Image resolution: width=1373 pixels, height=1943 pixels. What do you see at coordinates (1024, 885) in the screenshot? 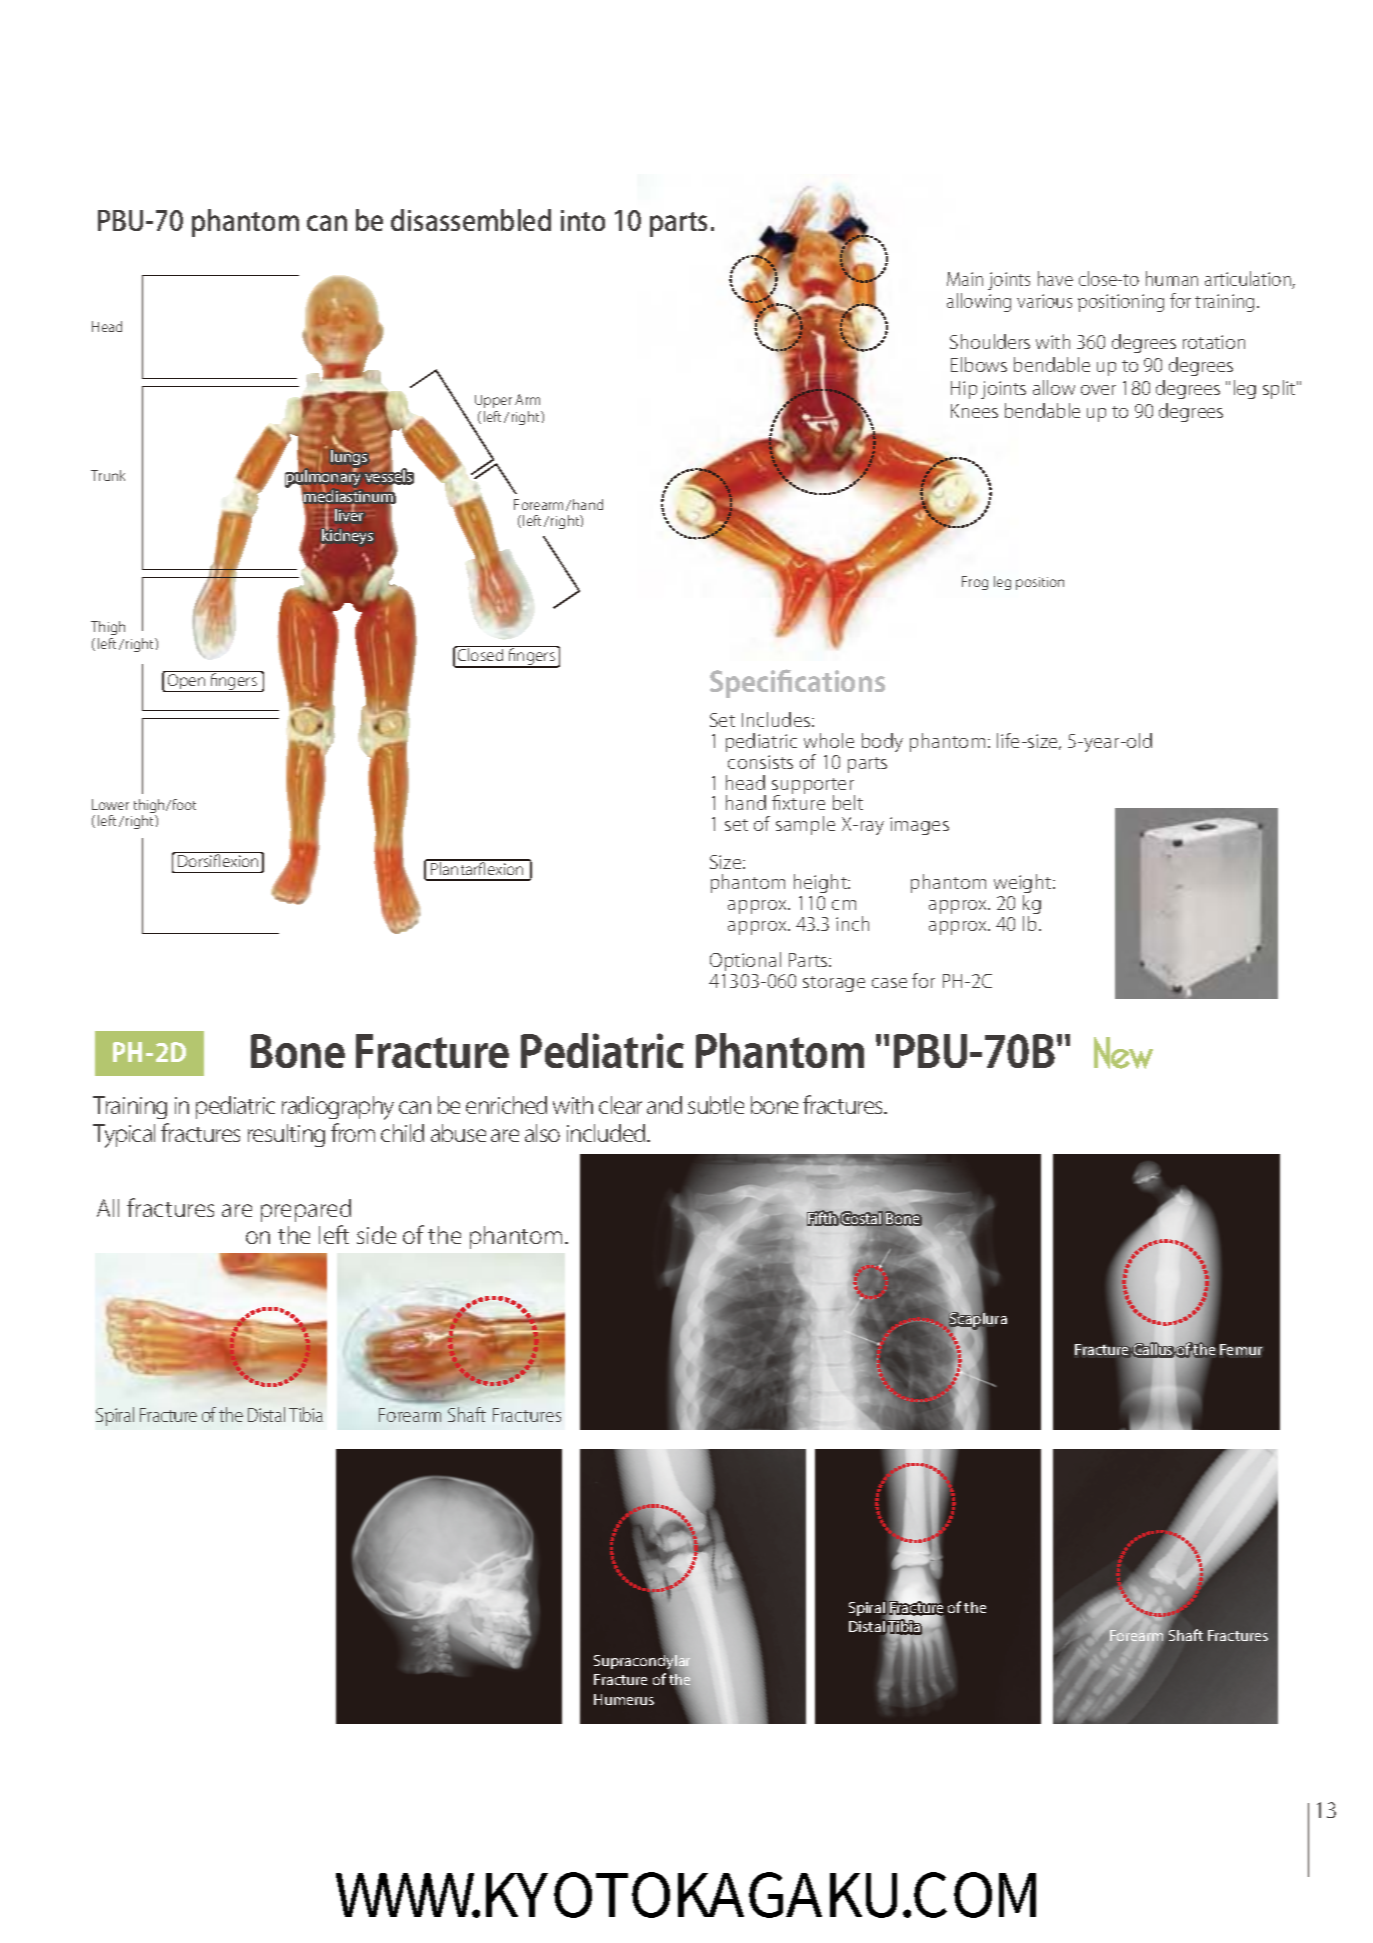
I see `weight` at bounding box center [1024, 885].
